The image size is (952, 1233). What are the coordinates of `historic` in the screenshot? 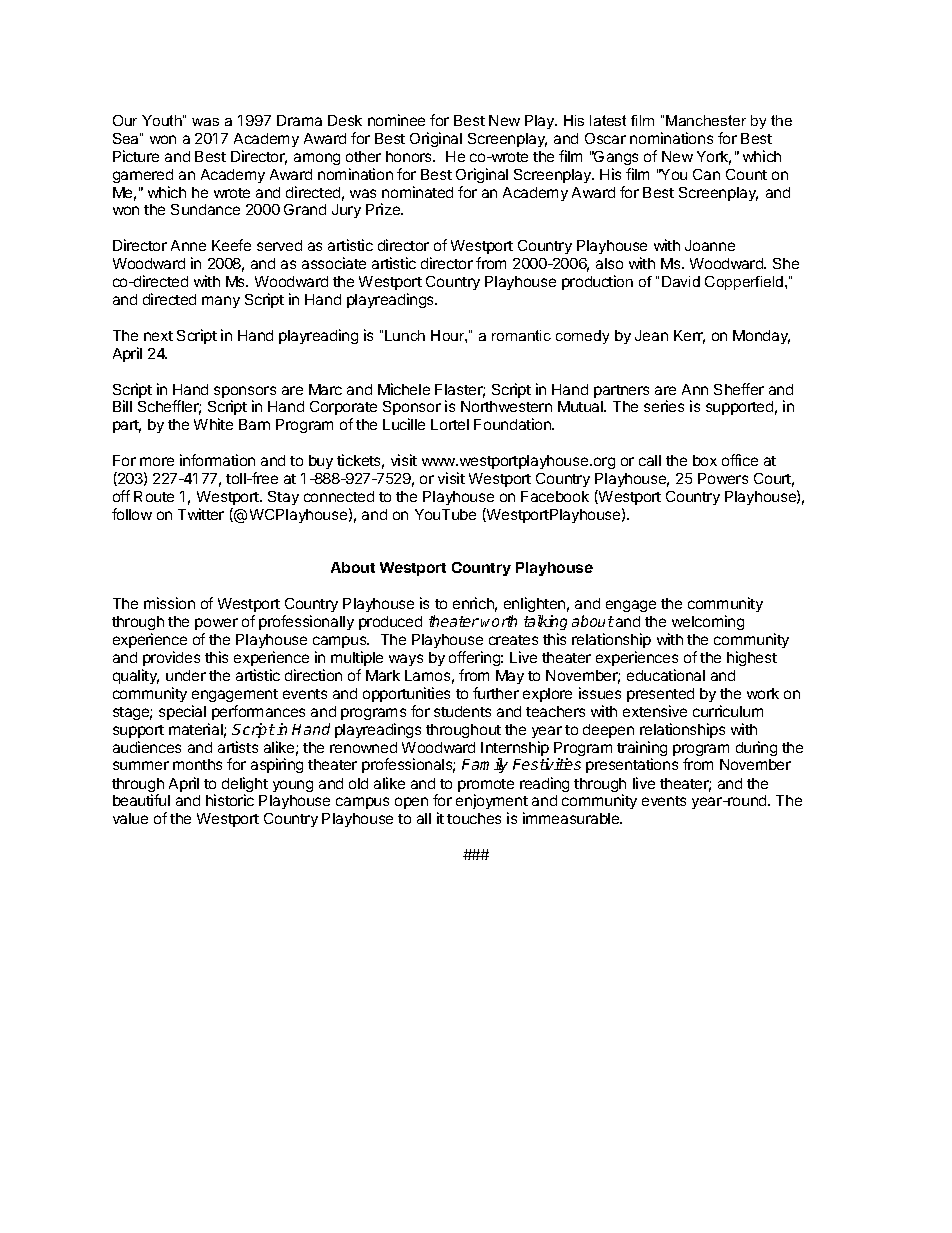 It's located at (230, 800).
